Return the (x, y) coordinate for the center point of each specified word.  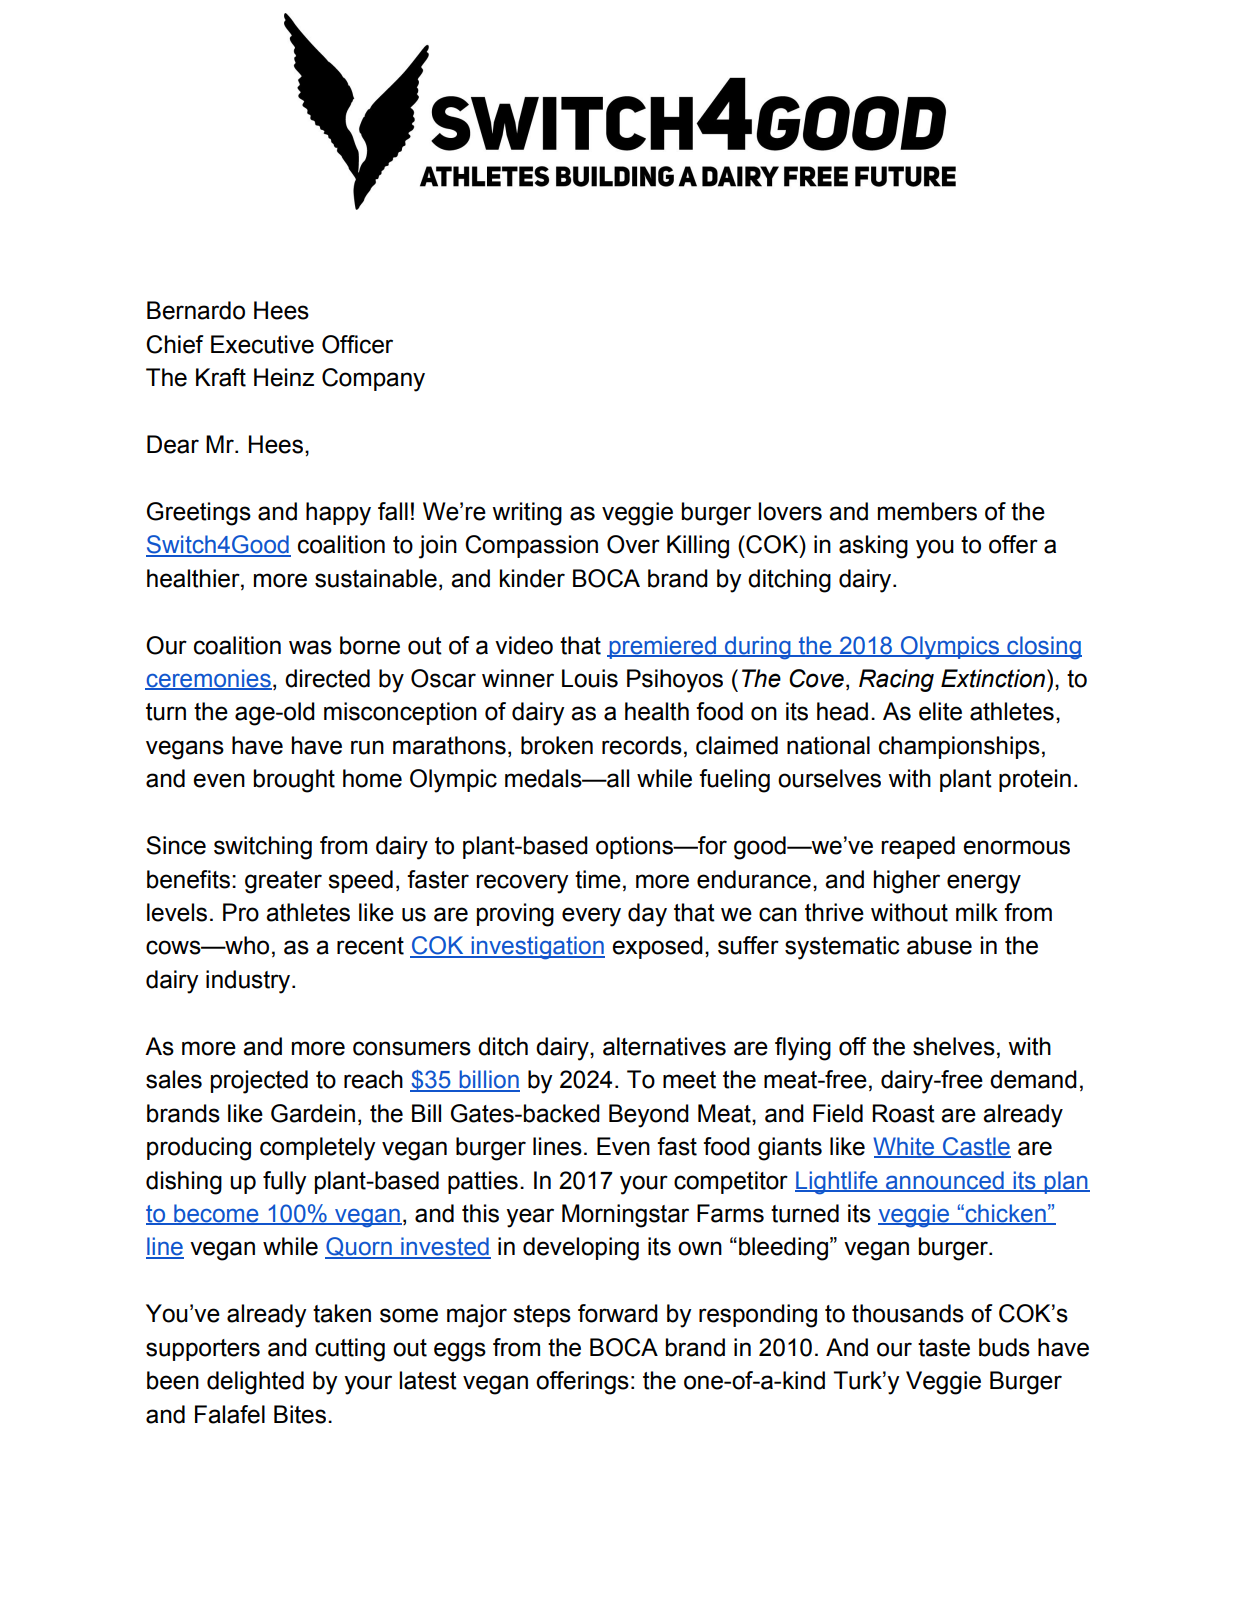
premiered (662, 647)
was (310, 647)
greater (283, 882)
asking (873, 547)
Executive (262, 344)
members (927, 511)
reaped (918, 847)
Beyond (649, 1116)
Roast (903, 1113)
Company (373, 380)
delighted (255, 1383)
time (598, 879)
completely (318, 1149)
